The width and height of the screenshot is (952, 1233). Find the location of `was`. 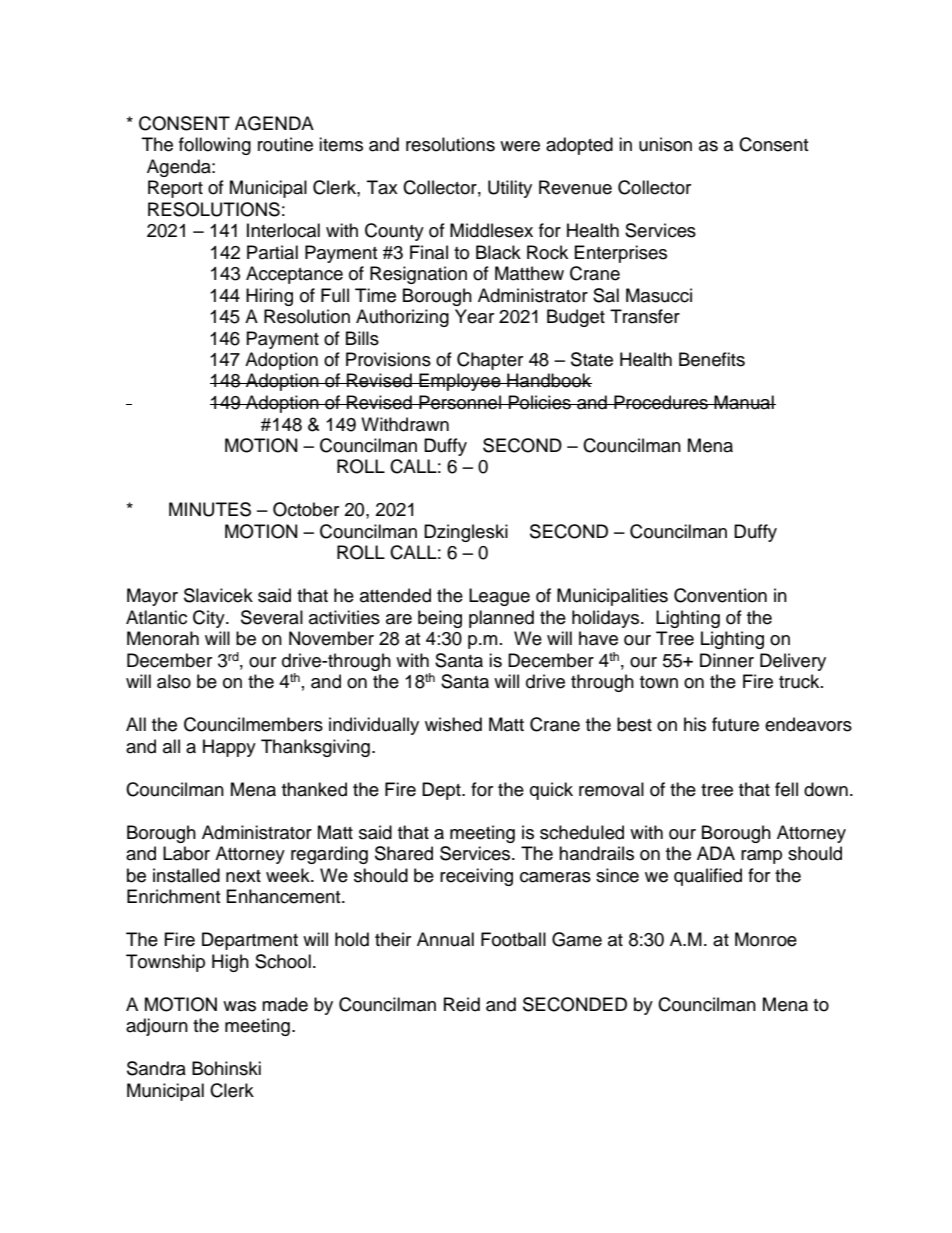

was is located at coordinates (239, 1006).
